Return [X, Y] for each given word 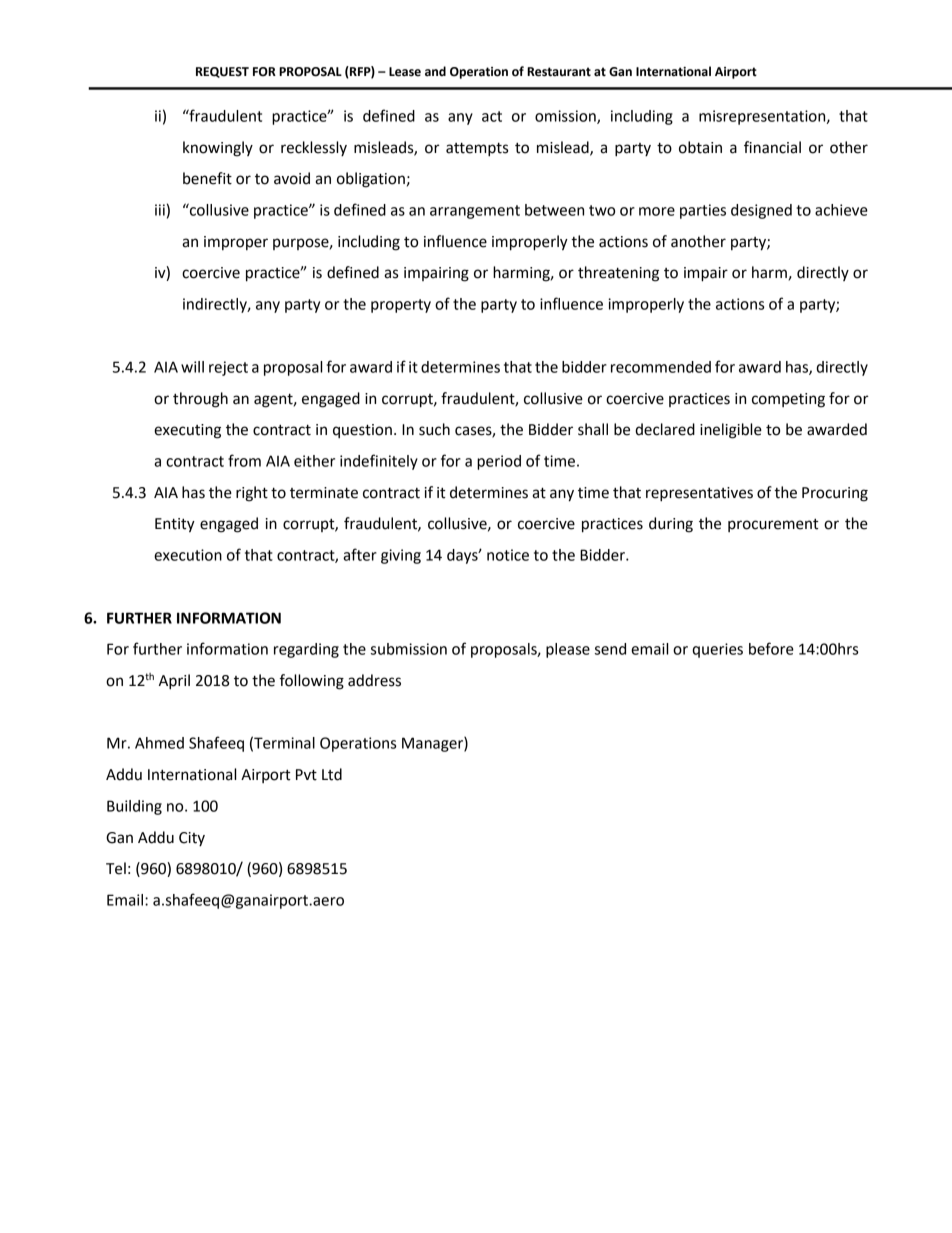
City [192, 839]
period [499, 462]
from [244, 460]
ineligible [731, 431]
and [435, 71]
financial [772, 147]
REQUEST [222, 72]
